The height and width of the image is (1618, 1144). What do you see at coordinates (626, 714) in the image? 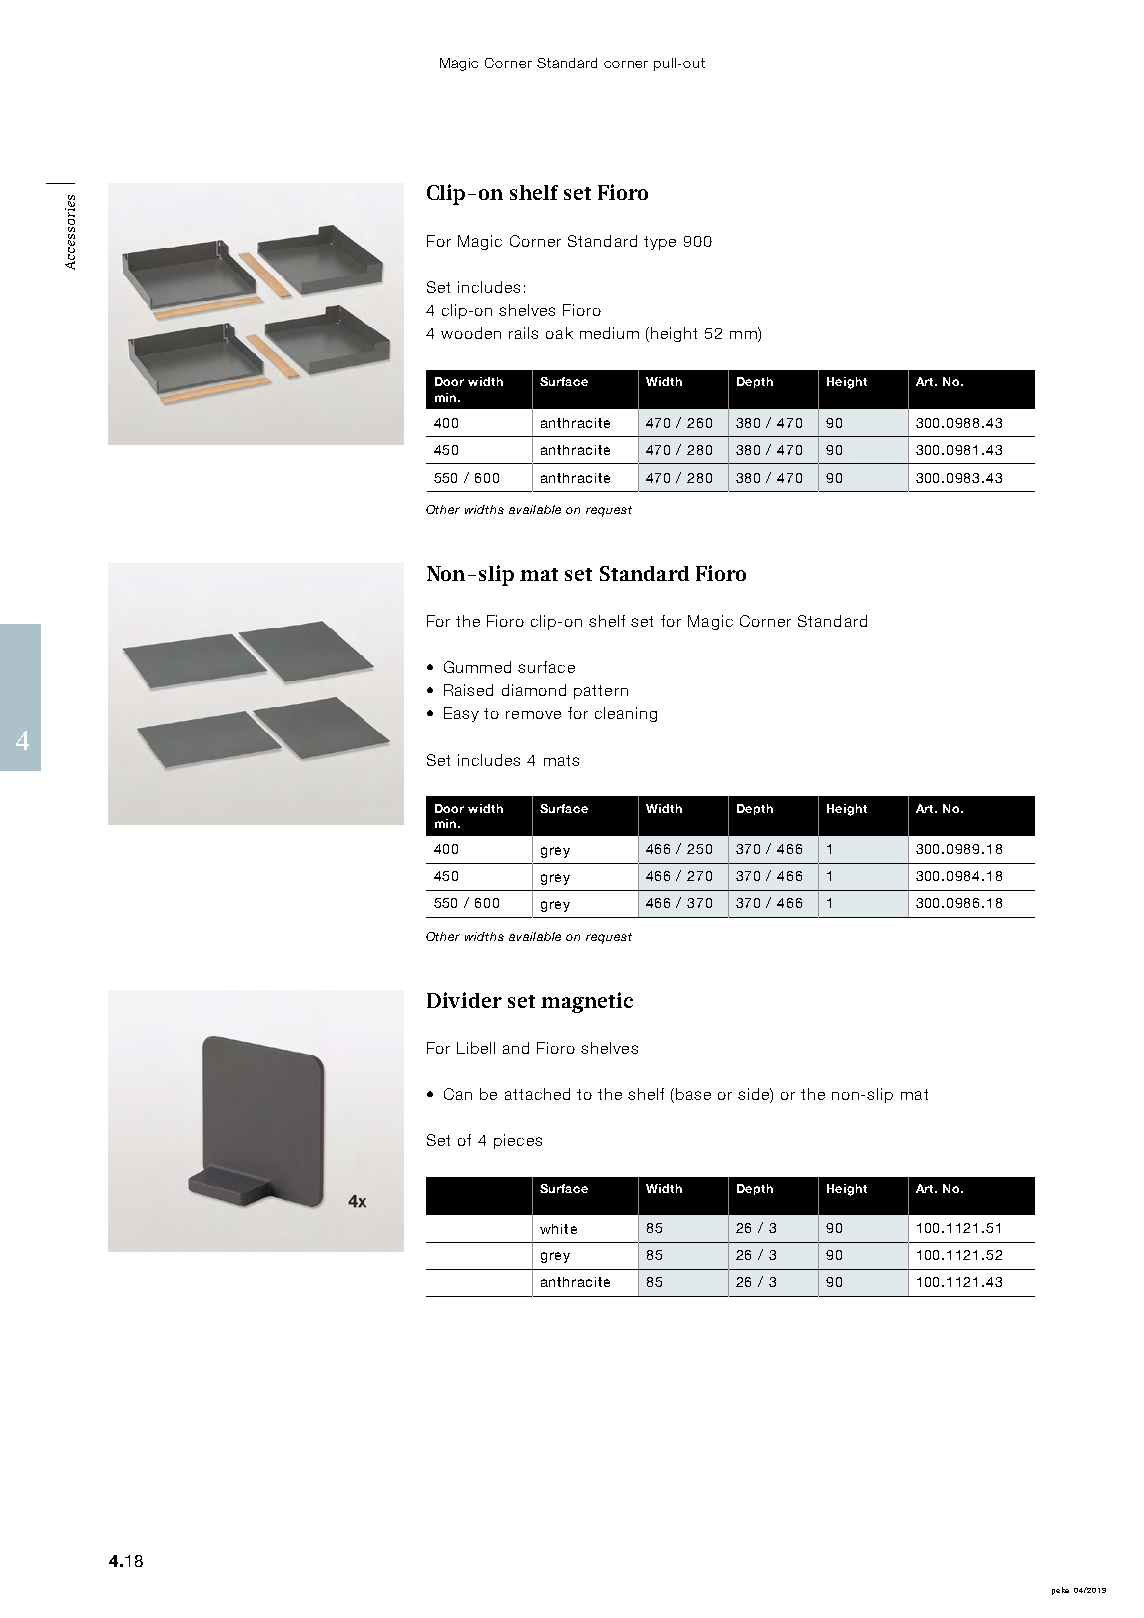
I see `cleaning` at bounding box center [626, 714].
